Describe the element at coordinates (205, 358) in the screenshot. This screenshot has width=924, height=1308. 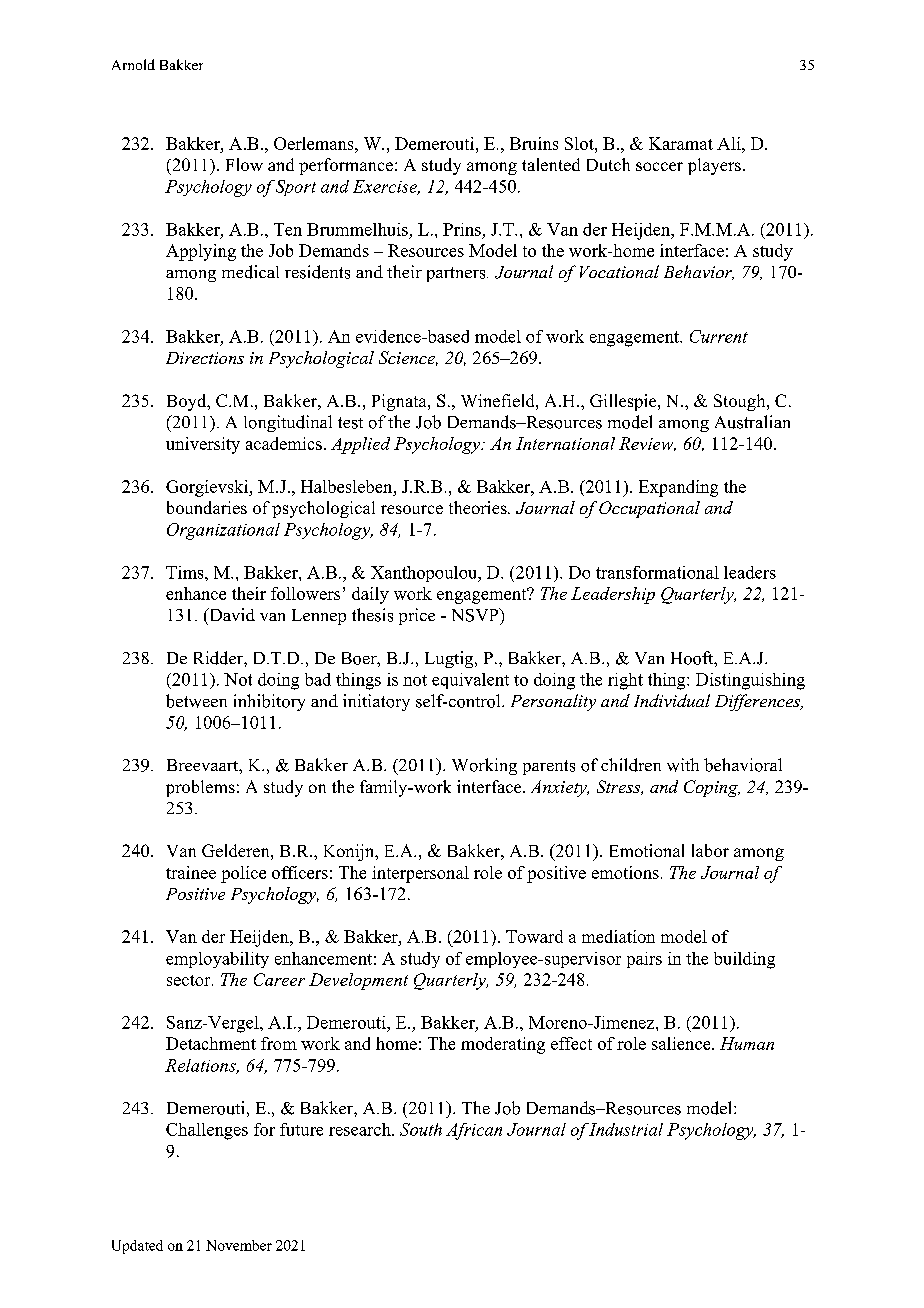
I see `Directions` at that location.
